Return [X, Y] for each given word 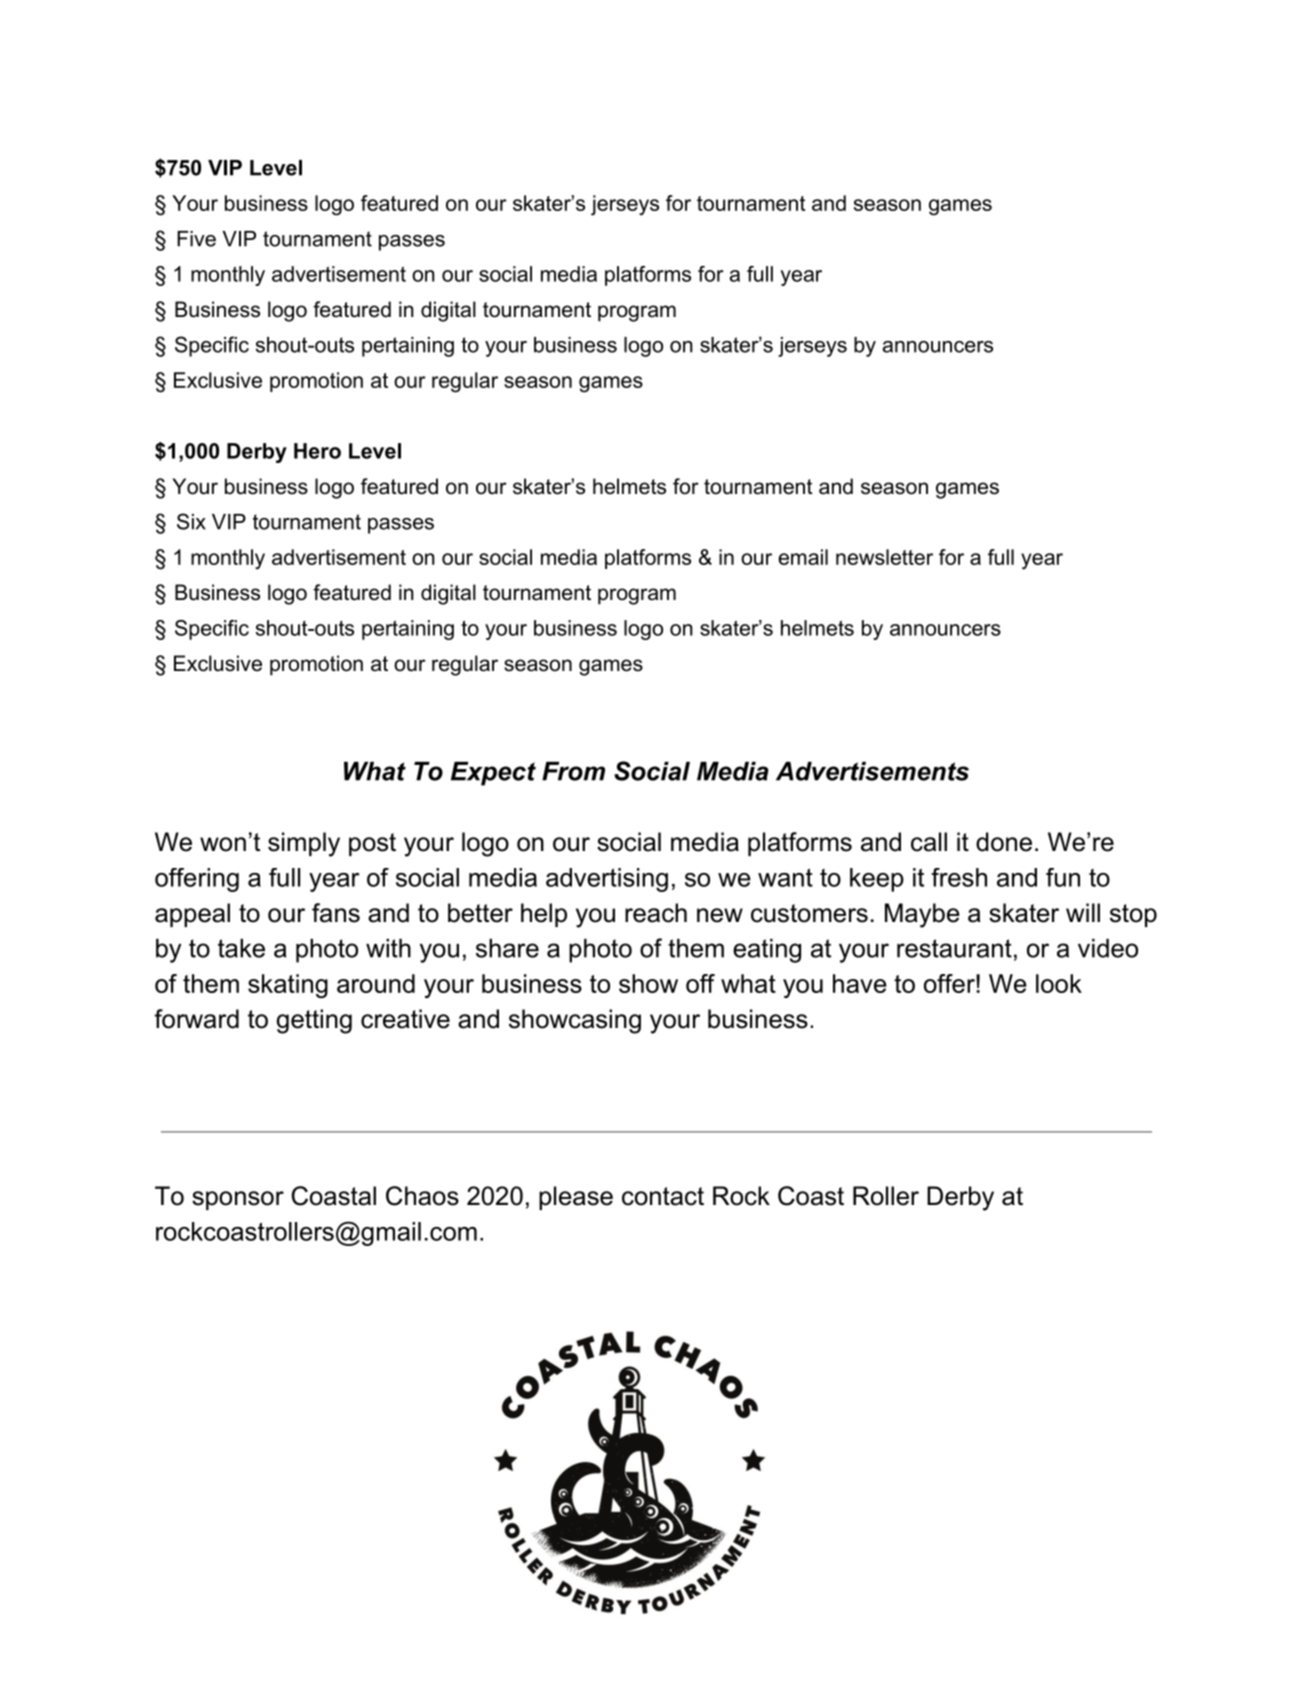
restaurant [954, 948]
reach [656, 913]
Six [191, 521]
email [803, 557]
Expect [493, 774]
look [1059, 983]
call [929, 842]
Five [196, 239]
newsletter [884, 557]
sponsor [238, 1200]
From [573, 771]
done [1004, 842]
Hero [317, 451]
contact [663, 1196]
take [241, 948]
